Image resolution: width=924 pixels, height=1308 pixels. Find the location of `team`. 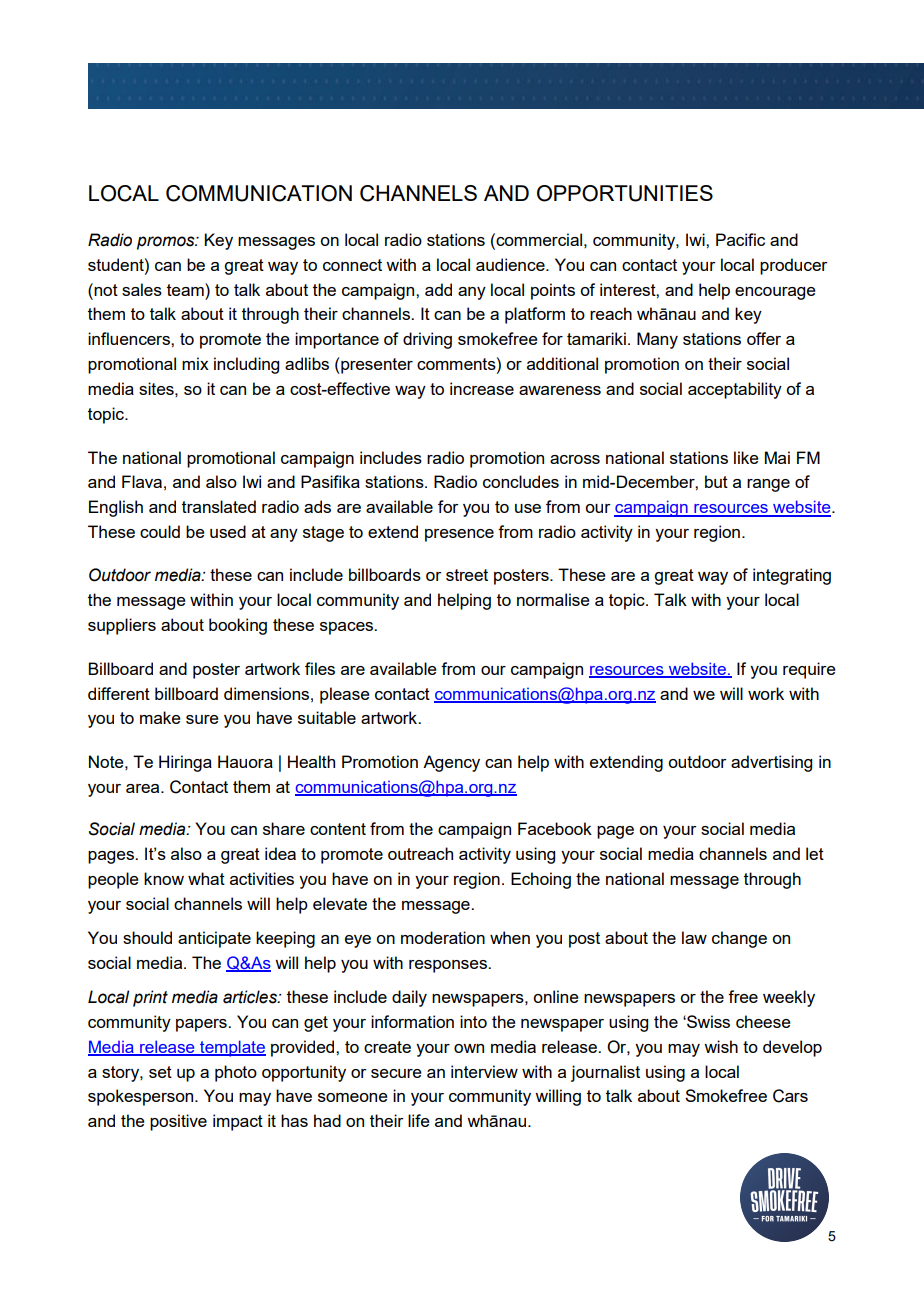

team is located at coordinates (186, 289).
